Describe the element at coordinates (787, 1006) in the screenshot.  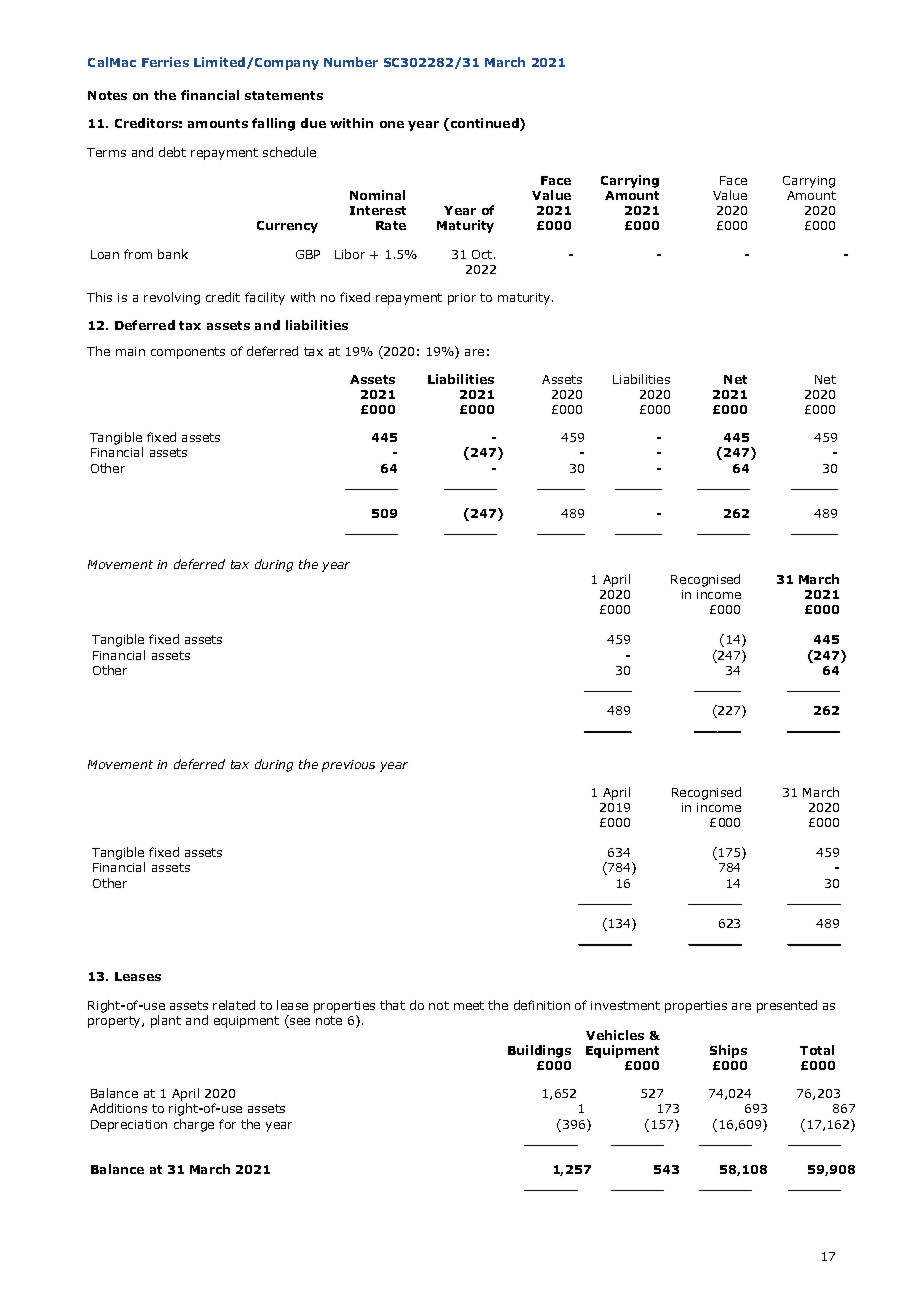
I see `presented` at that location.
